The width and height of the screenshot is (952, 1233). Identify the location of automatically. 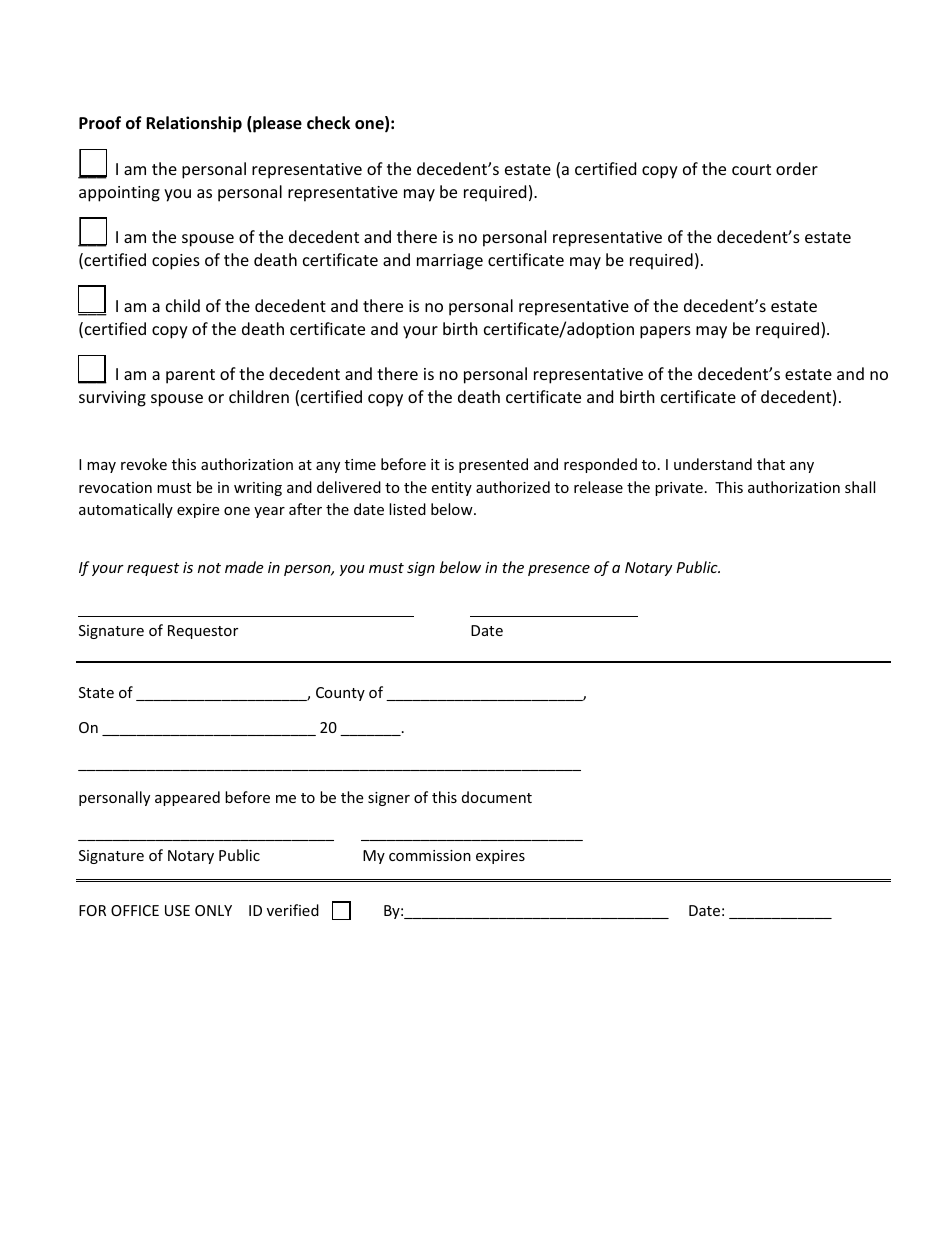
(126, 510).
